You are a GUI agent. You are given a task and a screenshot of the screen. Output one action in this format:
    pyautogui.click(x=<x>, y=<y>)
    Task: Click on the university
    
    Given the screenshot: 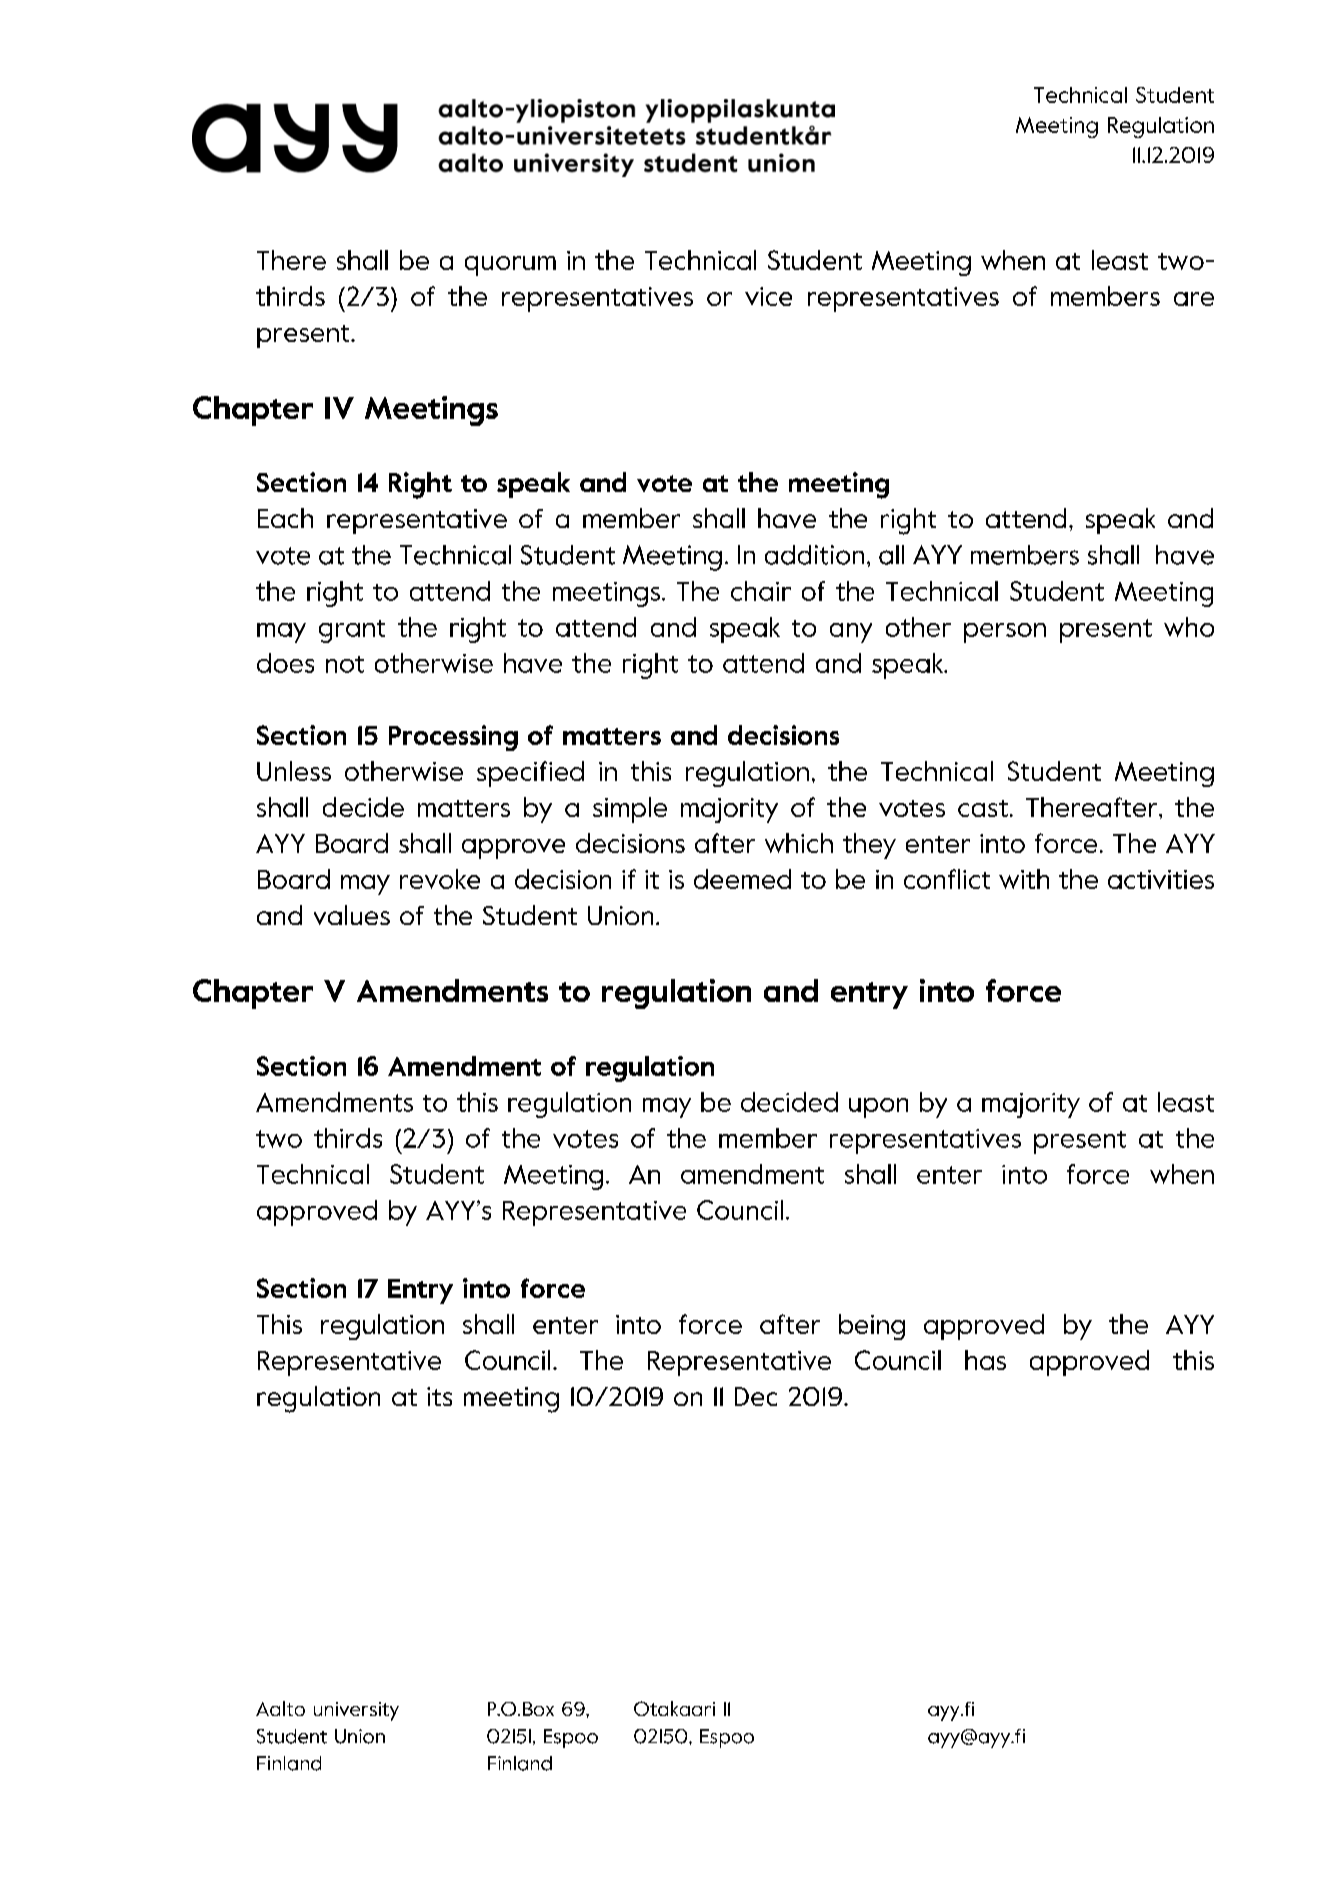 What is the action you would take?
    pyautogui.click(x=356, y=1711)
